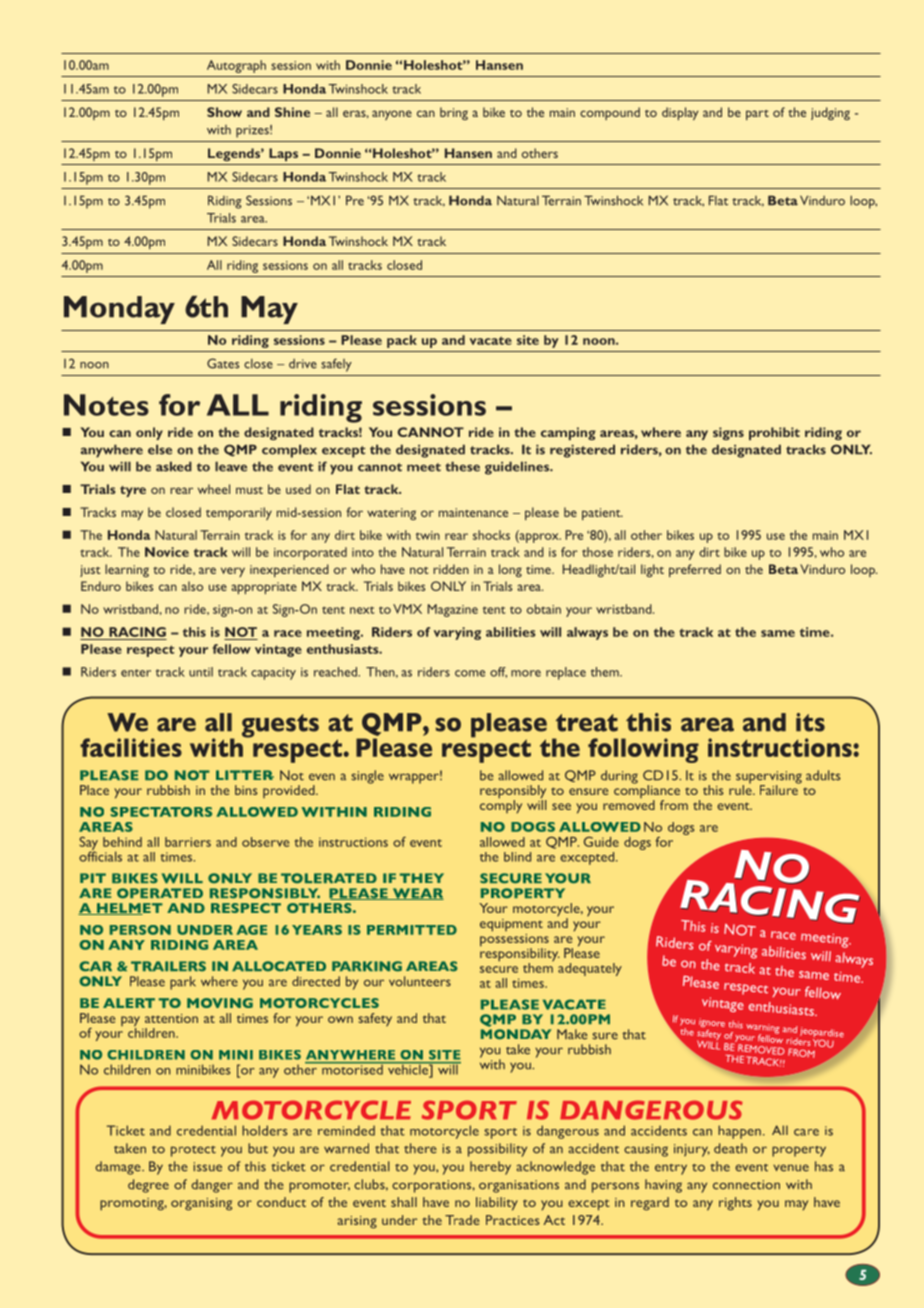  What do you see at coordinates (774, 433) in the document?
I see `prohibit` at bounding box center [774, 433].
